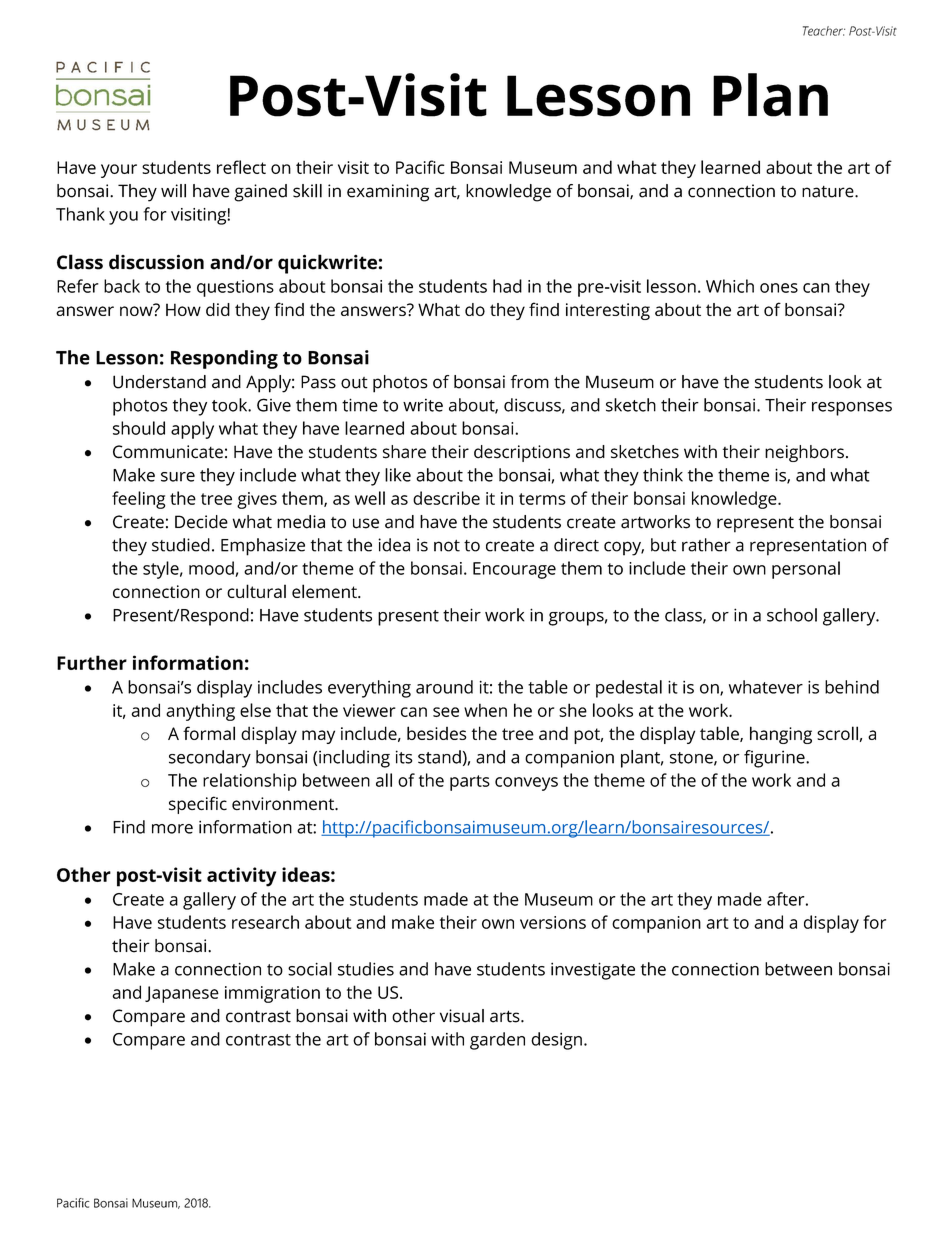 The width and height of the screenshot is (952, 1233). I want to click on not, so click(447, 546).
